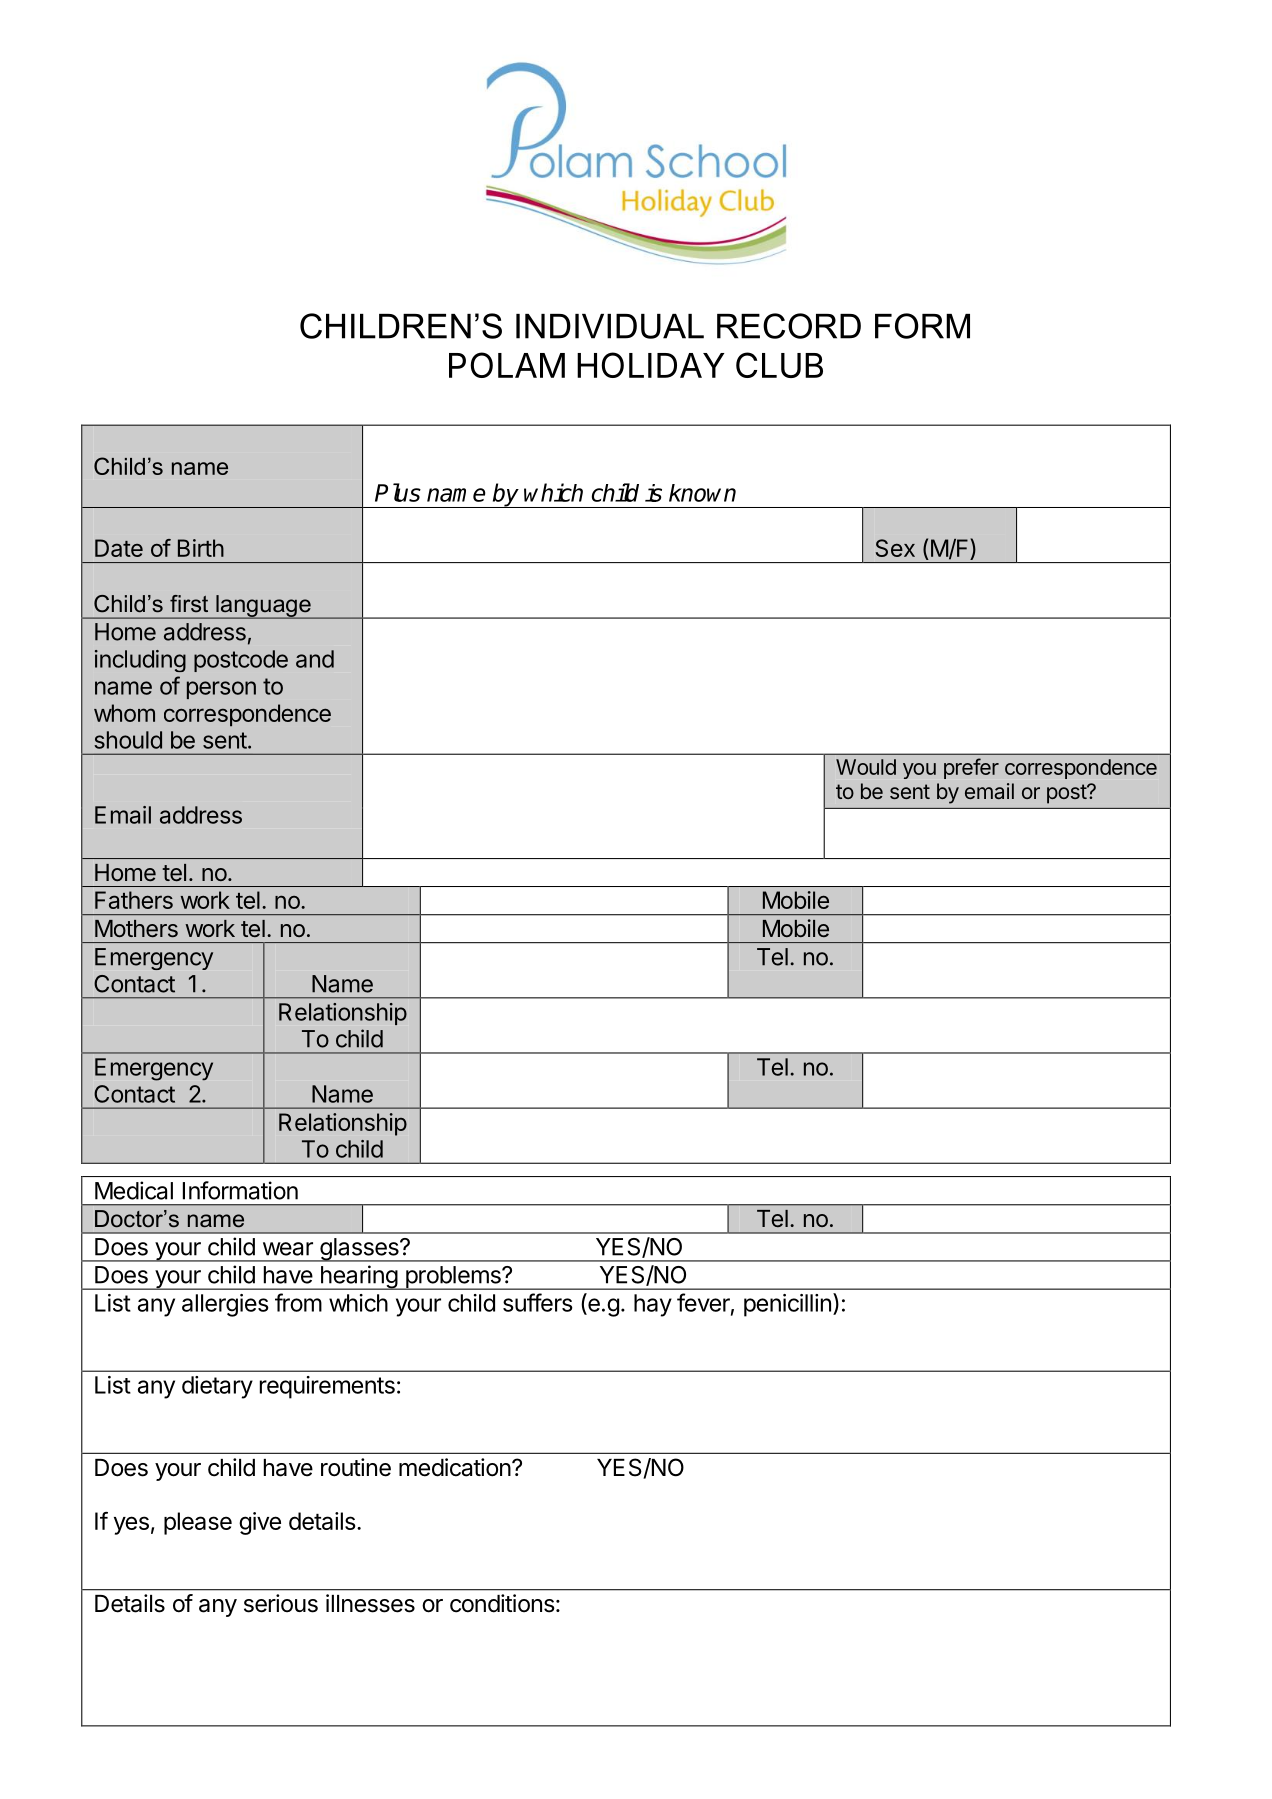  Describe the element at coordinates (787, 1305) in the screenshot. I see `penicillin` at that location.
